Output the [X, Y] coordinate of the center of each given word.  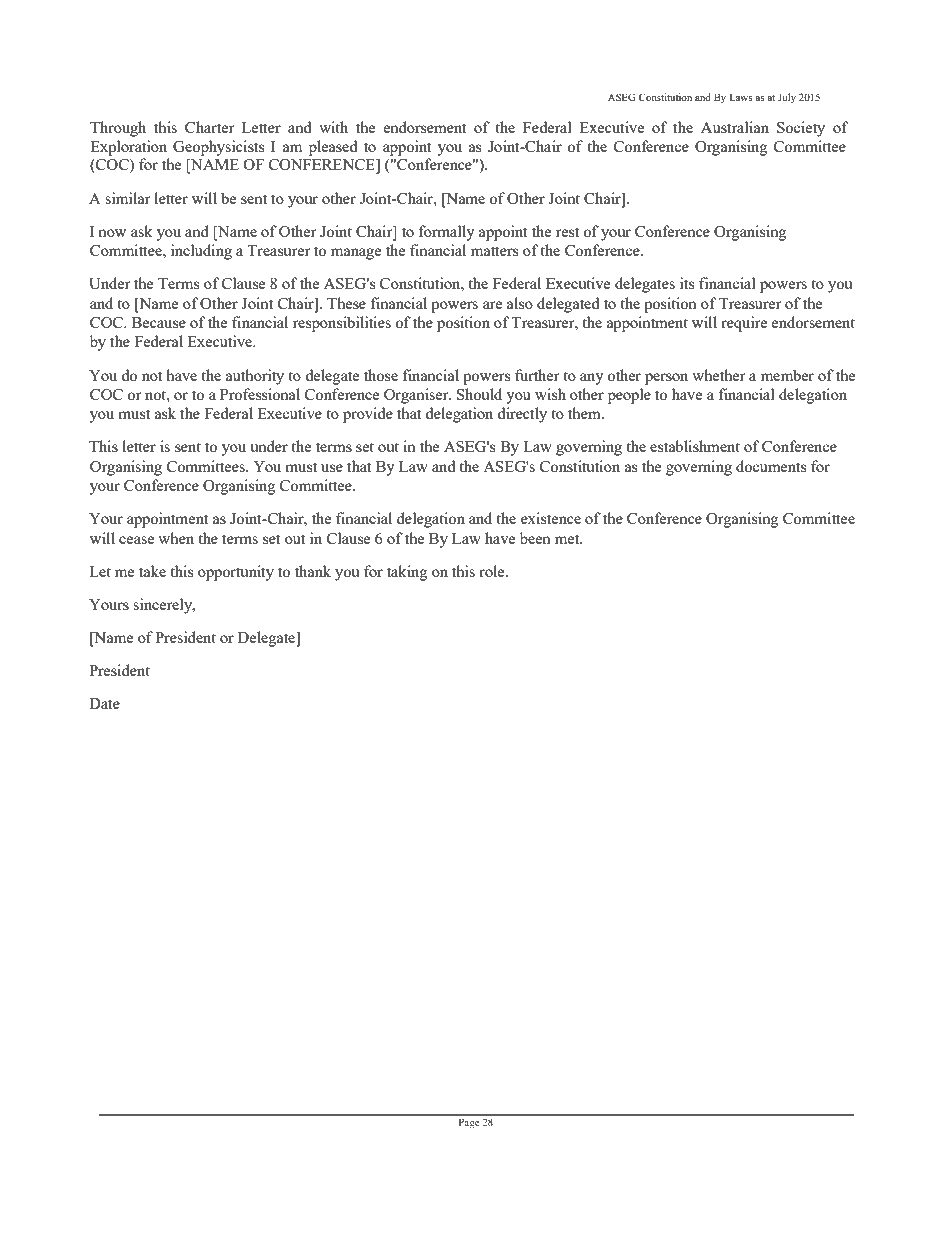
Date [104, 703]
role [493, 571]
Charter [210, 127]
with [333, 127]
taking [407, 573]
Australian [735, 127]
